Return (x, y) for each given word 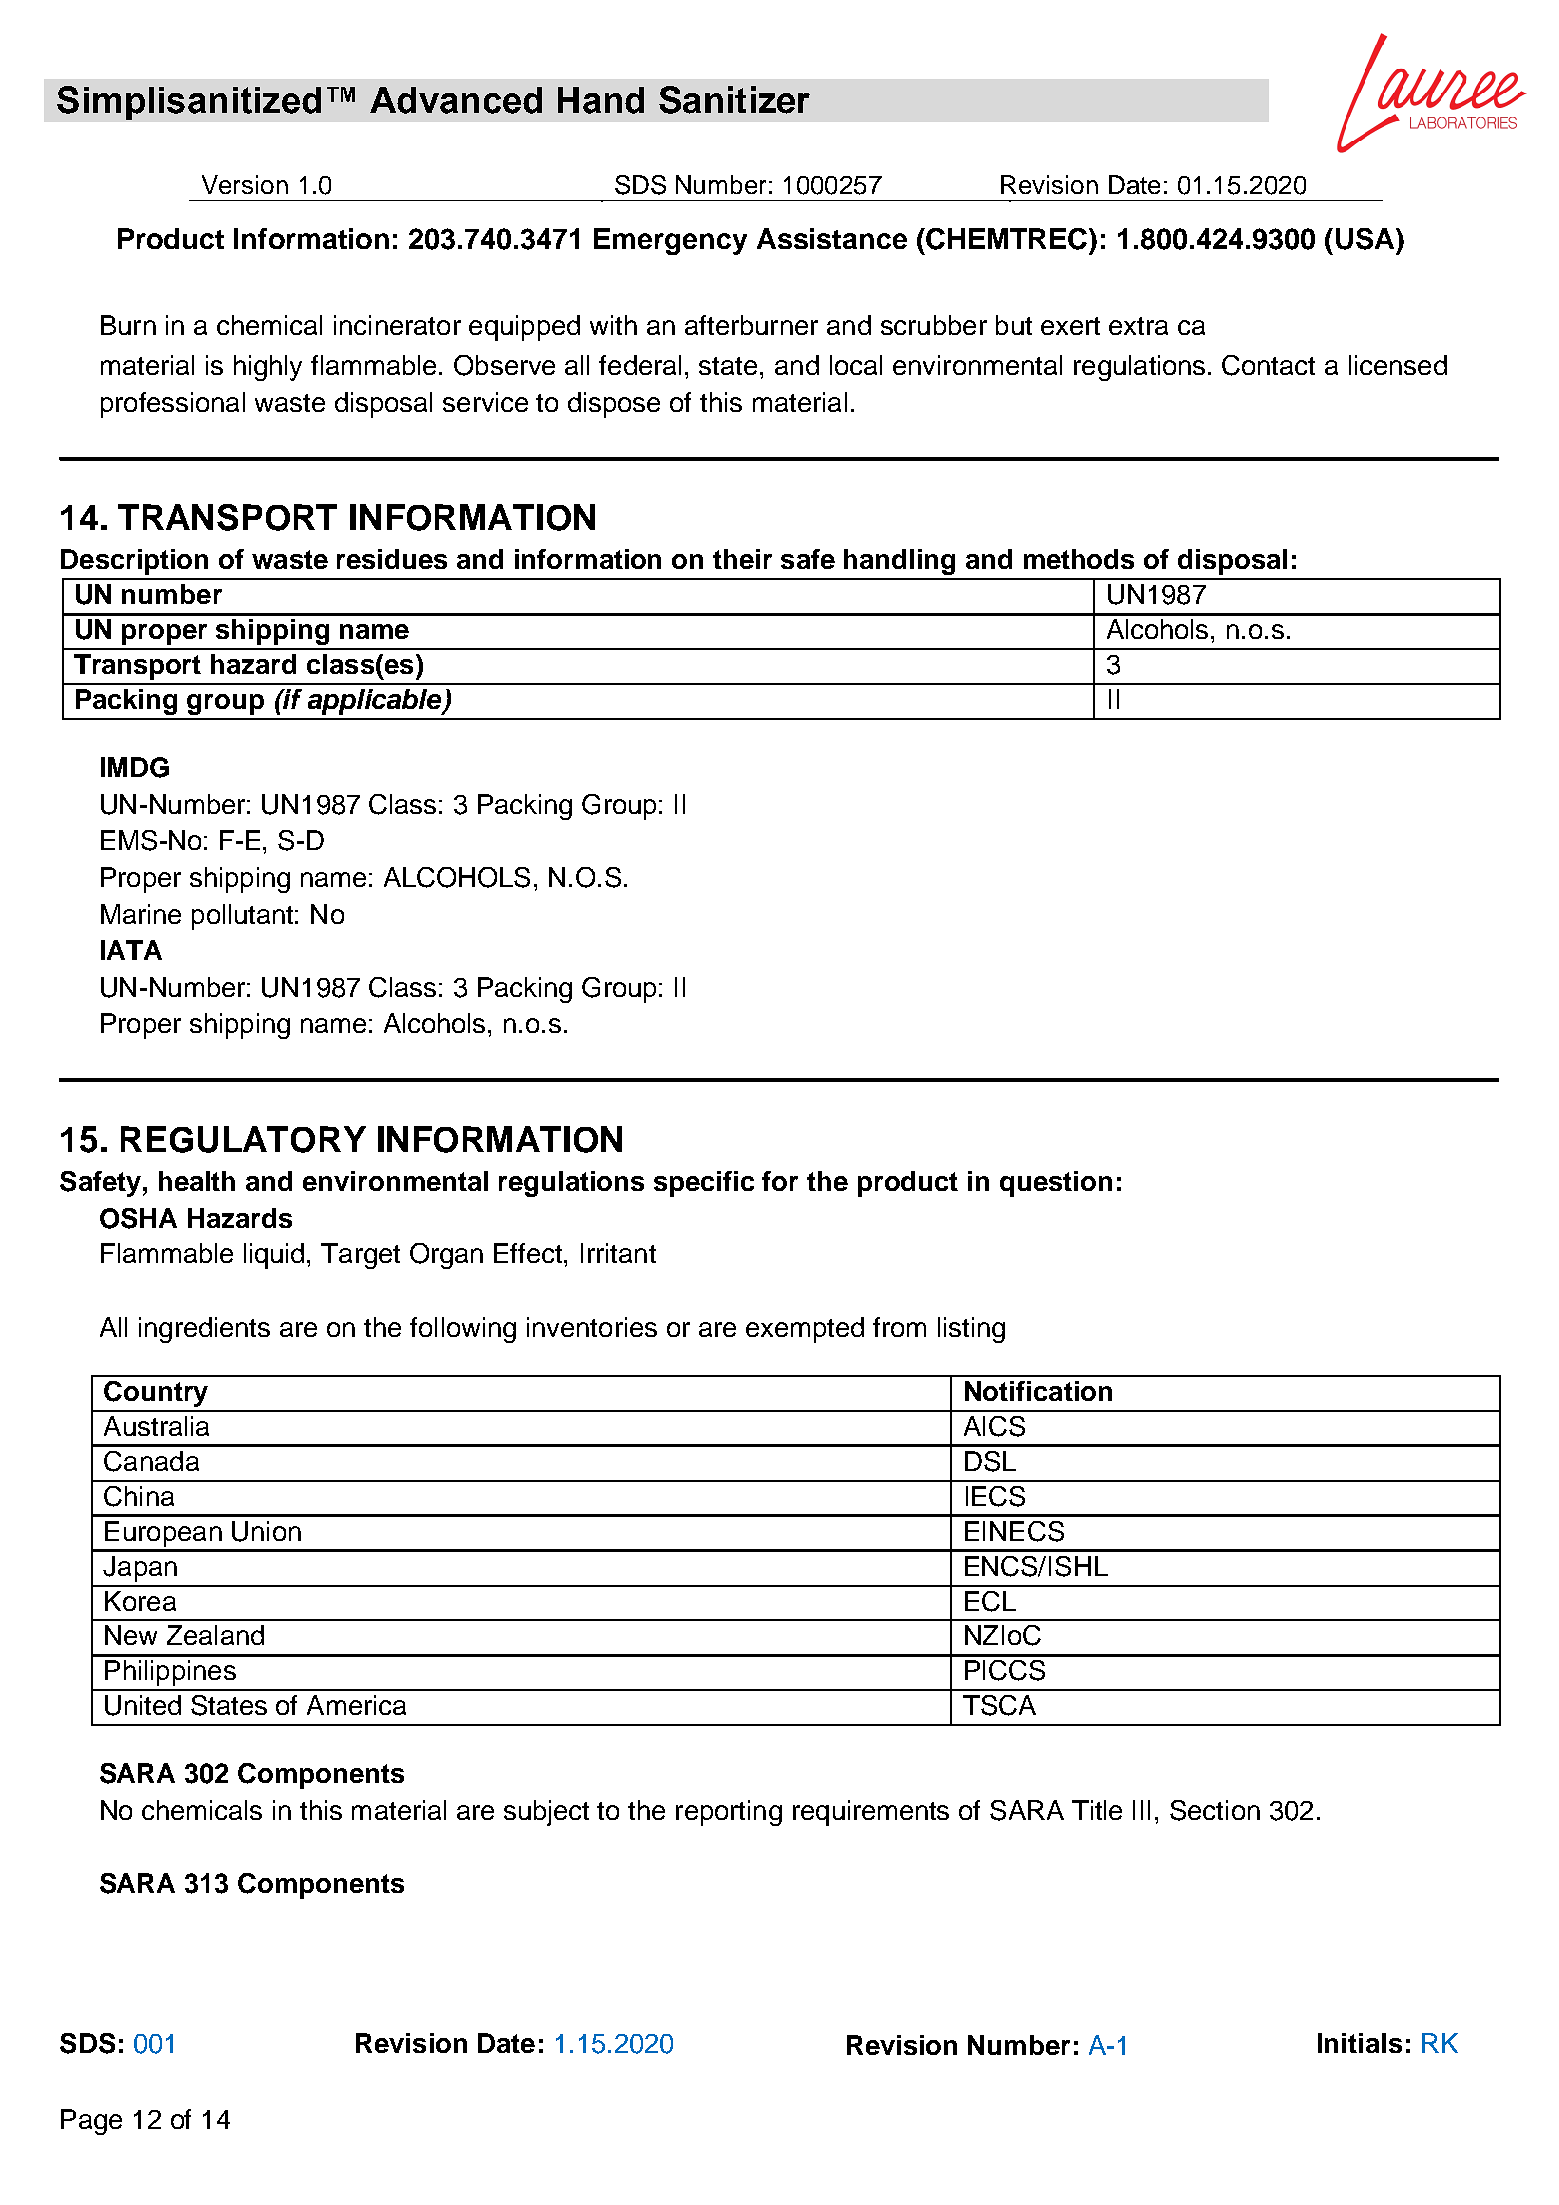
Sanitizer (734, 100)
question (1056, 1184)
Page (91, 2122)
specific (704, 1184)
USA (1366, 239)
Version (245, 184)
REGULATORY (243, 1139)
